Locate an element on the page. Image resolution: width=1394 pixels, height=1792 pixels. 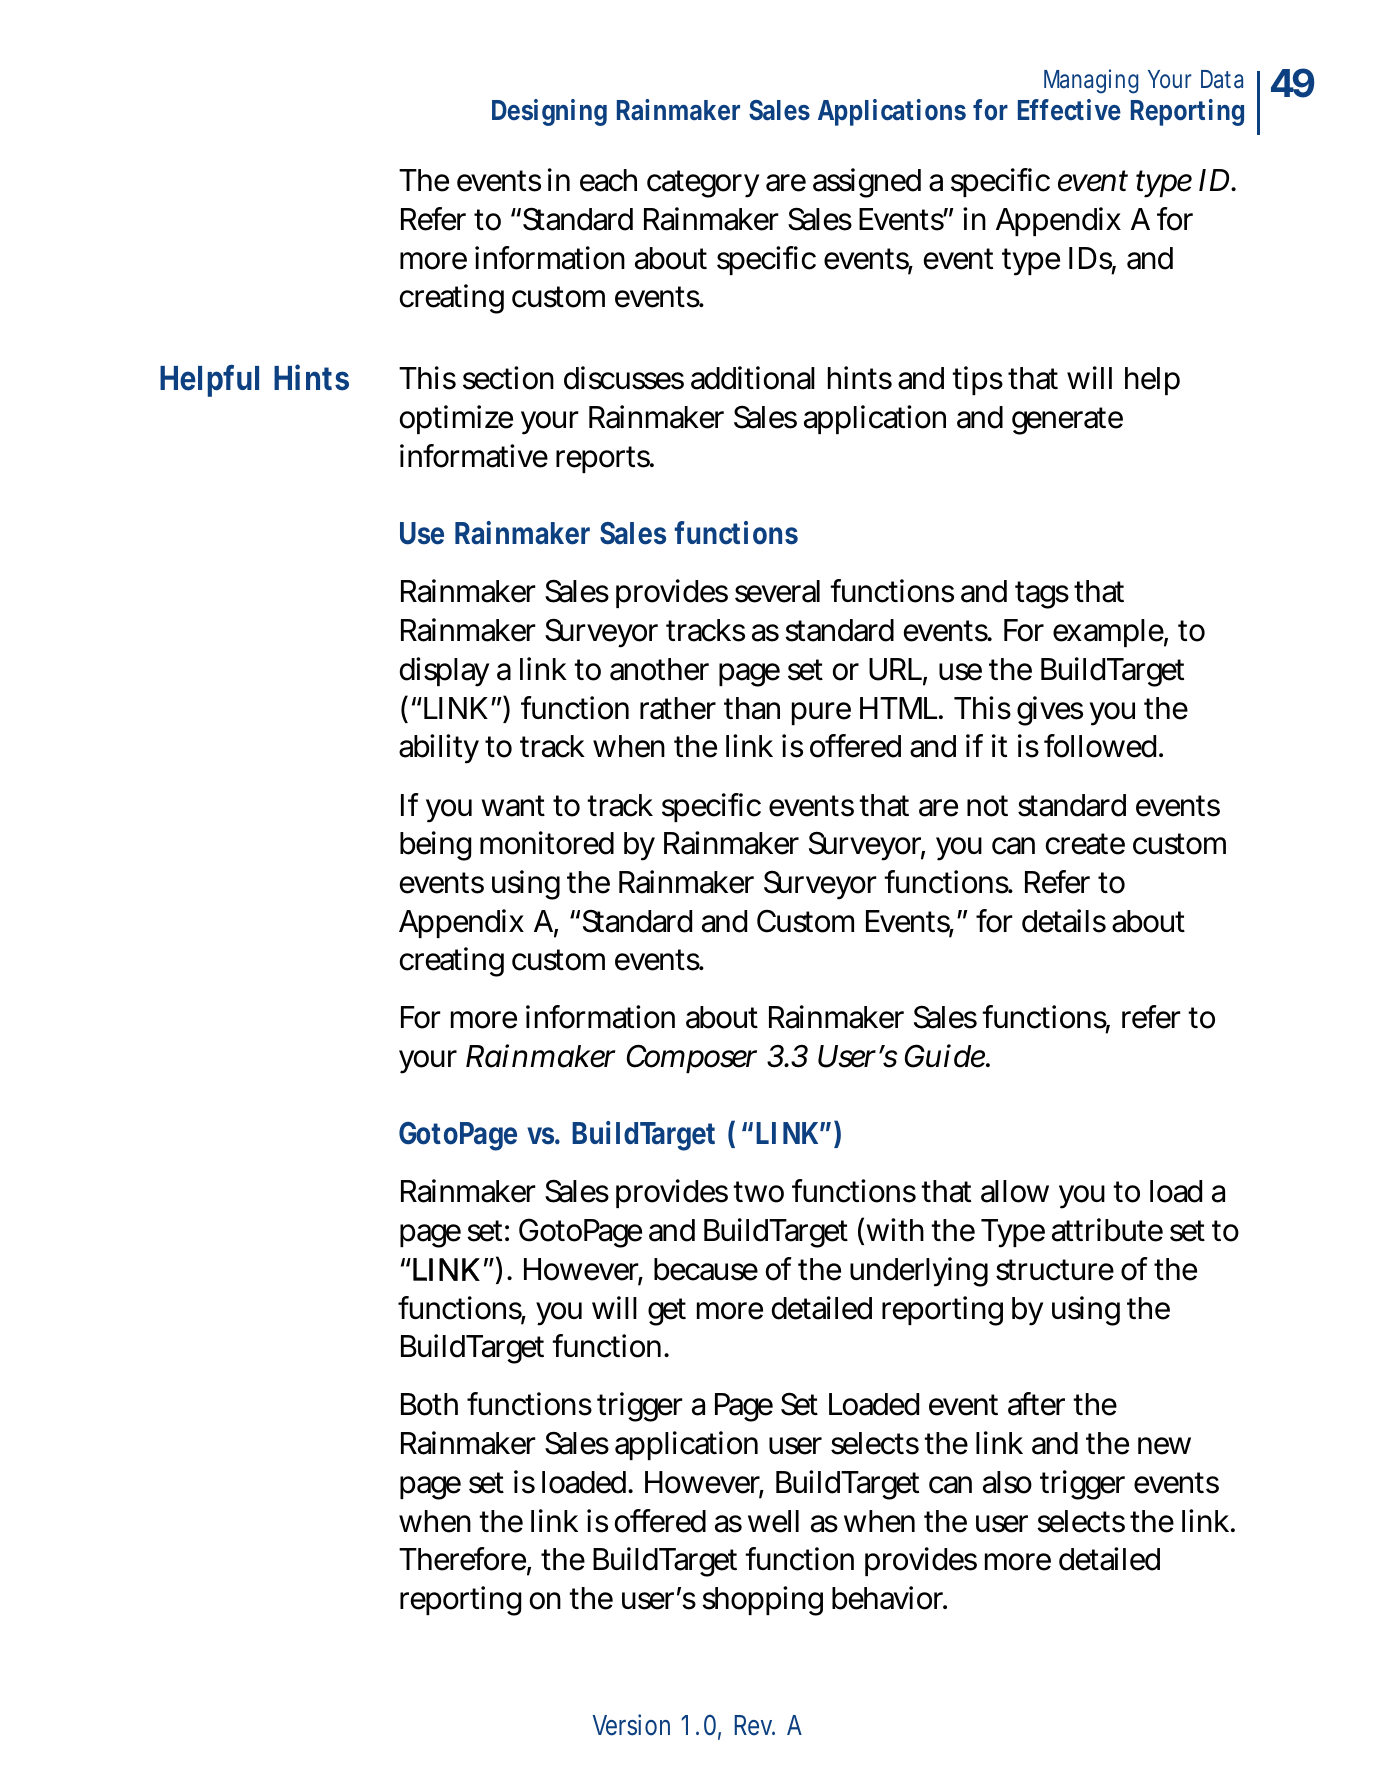
behavior is located at coordinates (889, 1598).
